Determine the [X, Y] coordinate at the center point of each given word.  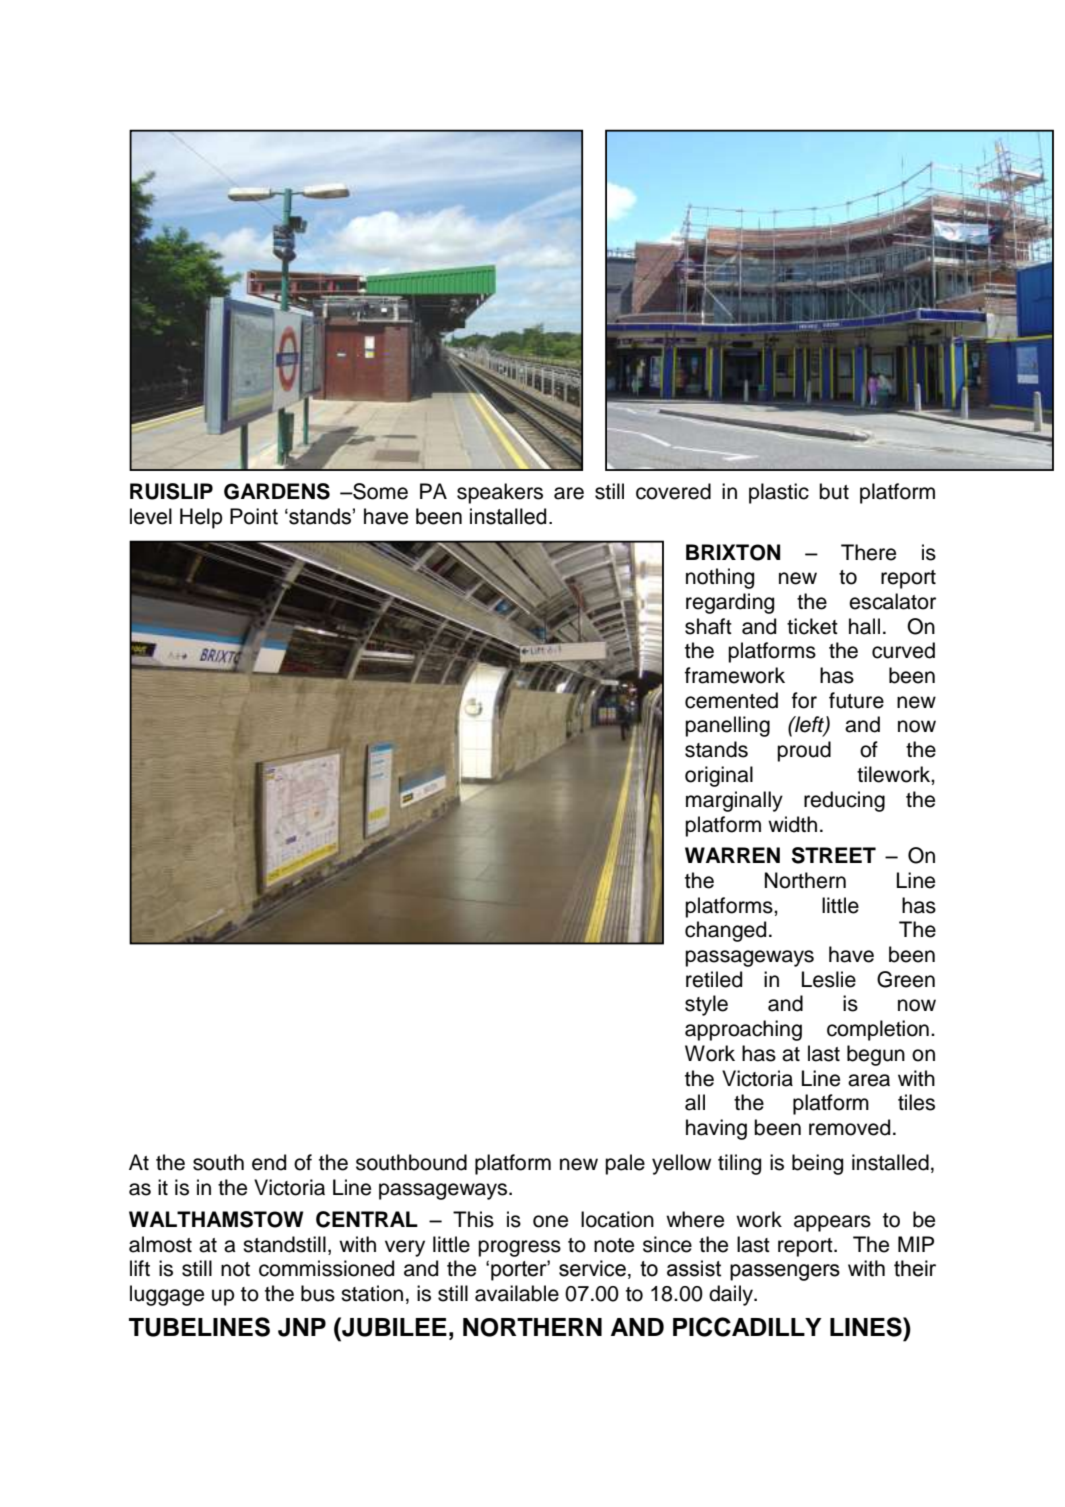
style [706, 1005]
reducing [844, 801]
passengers [785, 1272]
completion [878, 1030]
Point [254, 516]
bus [318, 1293]
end [269, 1162]
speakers [500, 493]
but [834, 491]
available [517, 1293]
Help [201, 518]
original [719, 776]
